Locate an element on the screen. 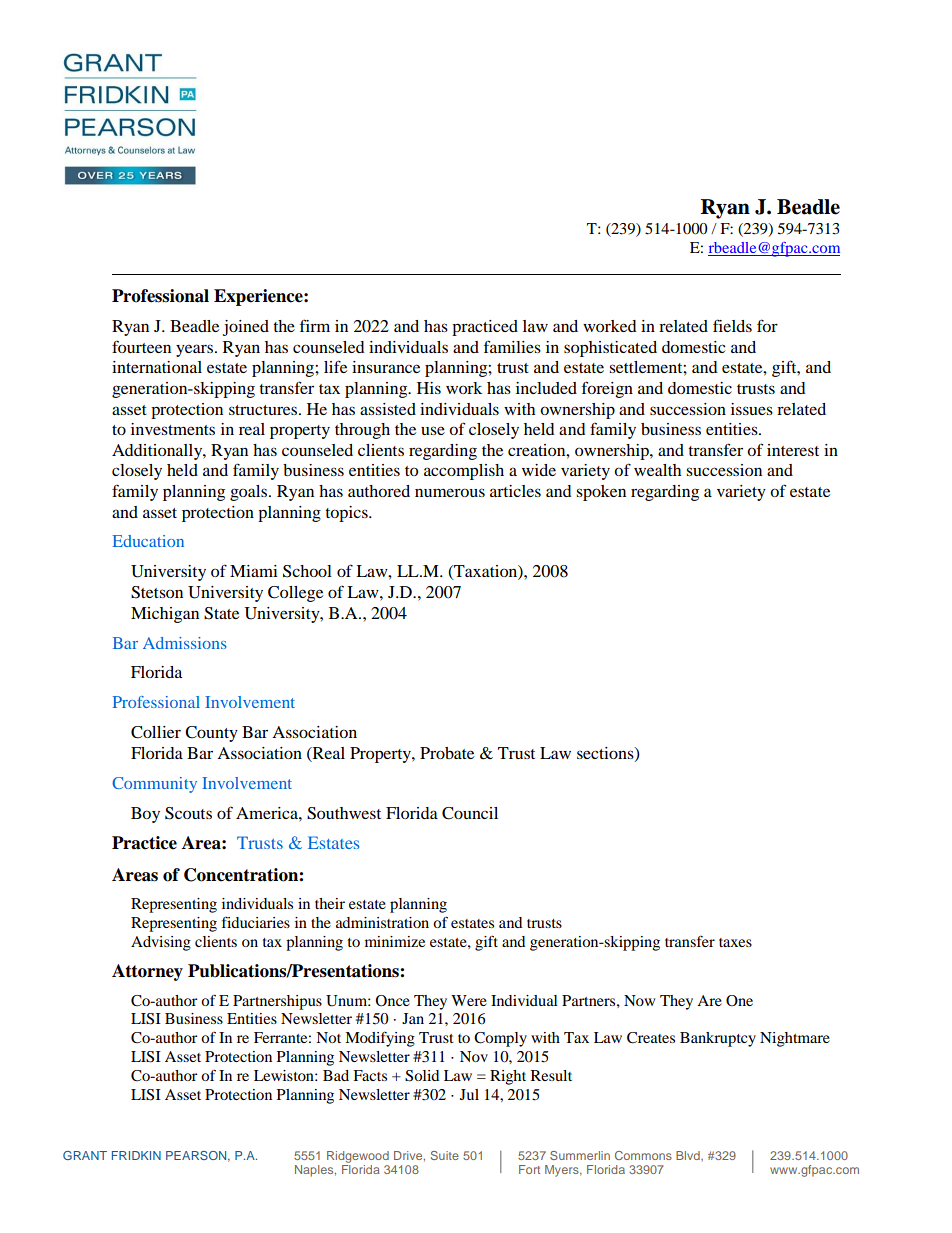 The image size is (952, 1233). minimize is located at coordinates (395, 941).
